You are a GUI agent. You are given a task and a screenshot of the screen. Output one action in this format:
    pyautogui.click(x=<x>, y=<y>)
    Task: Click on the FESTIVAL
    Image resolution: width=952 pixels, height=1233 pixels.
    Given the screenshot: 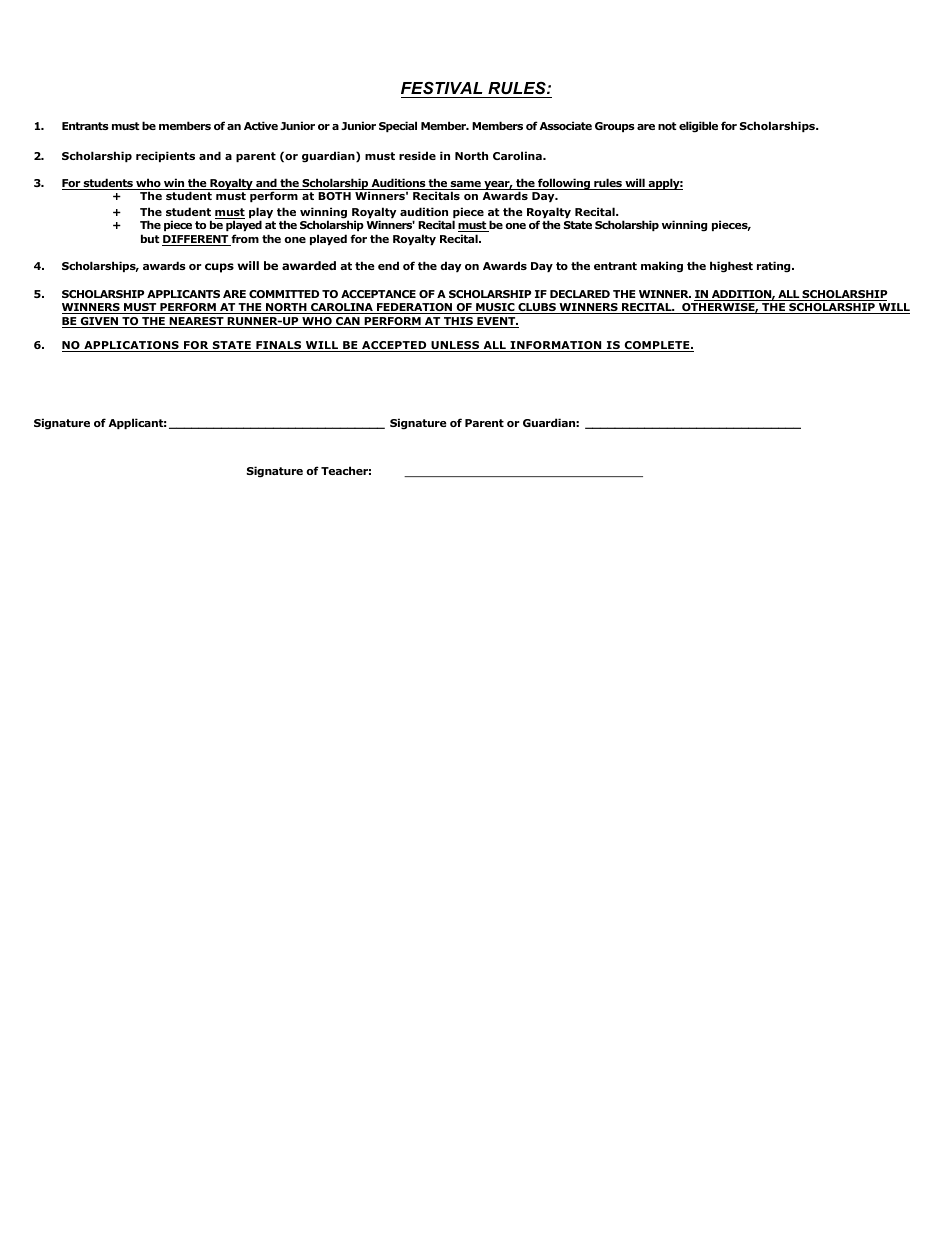 What is the action you would take?
    pyautogui.click(x=441, y=88)
